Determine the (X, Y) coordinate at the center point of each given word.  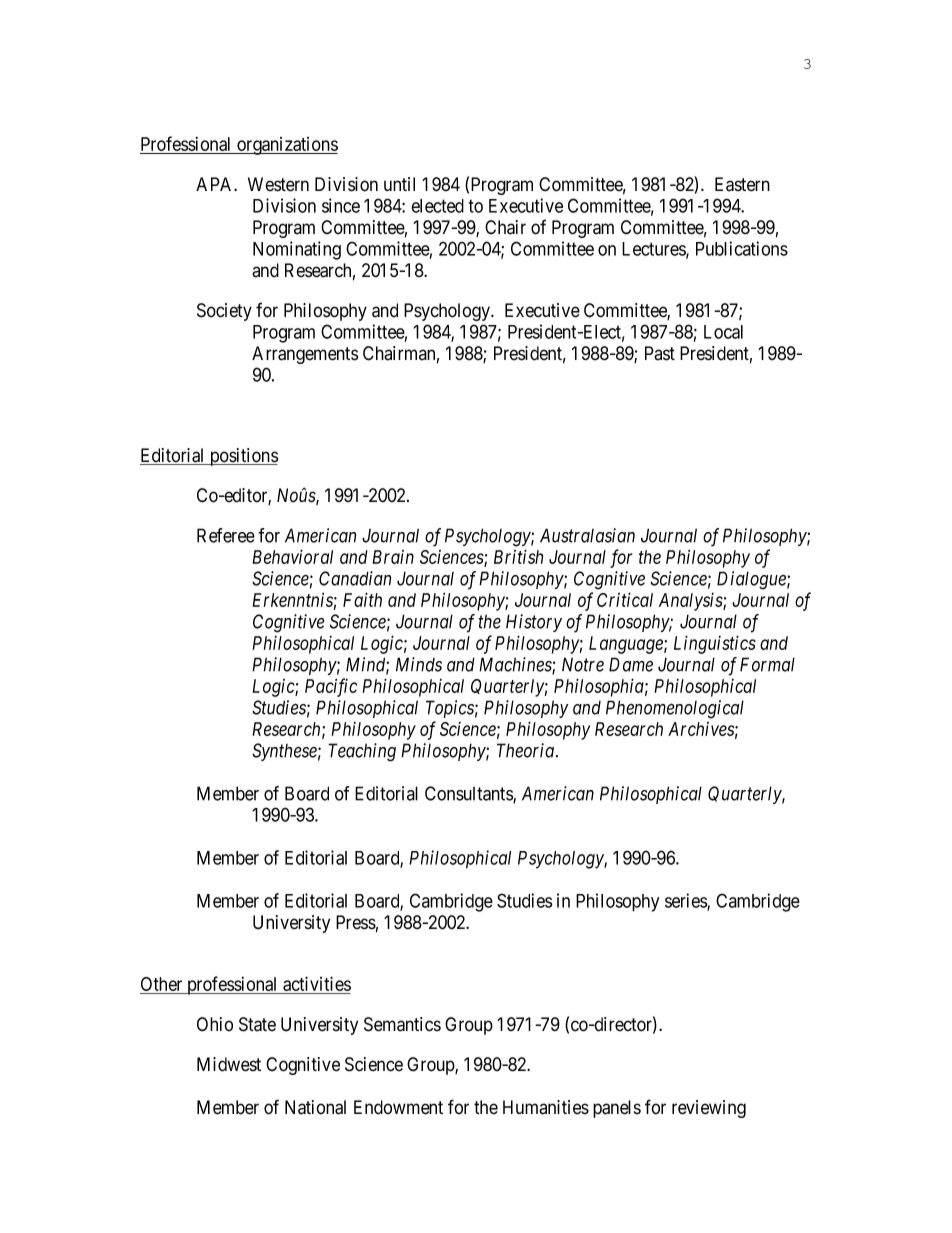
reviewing (709, 1109)
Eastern (742, 184)
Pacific (331, 687)
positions (243, 457)
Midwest (229, 1064)
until (399, 184)
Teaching (362, 752)
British (519, 556)
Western (278, 184)
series (686, 901)
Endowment (398, 1107)
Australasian (587, 535)
